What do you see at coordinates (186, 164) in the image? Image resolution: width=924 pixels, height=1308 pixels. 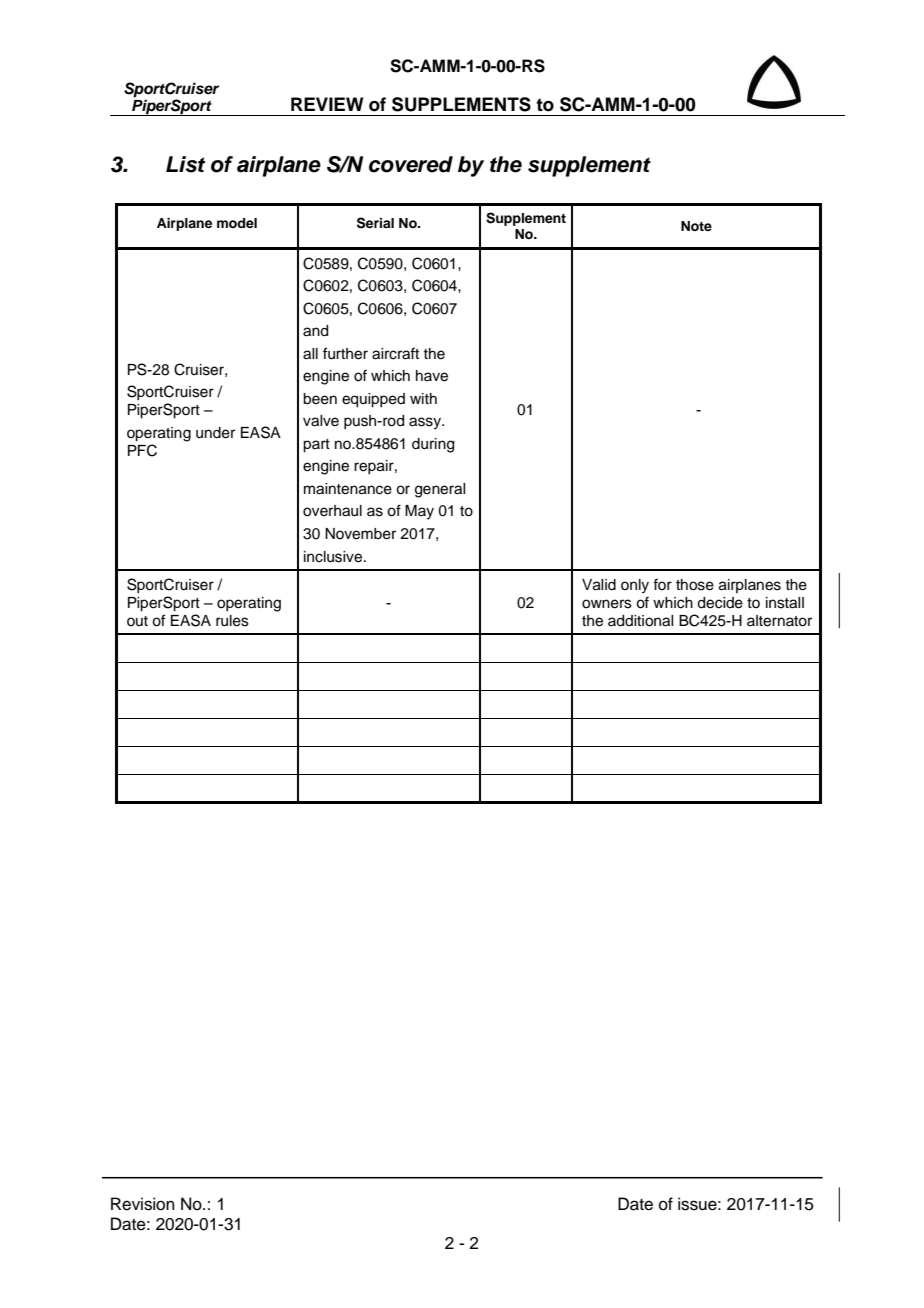 I see `List` at bounding box center [186, 164].
